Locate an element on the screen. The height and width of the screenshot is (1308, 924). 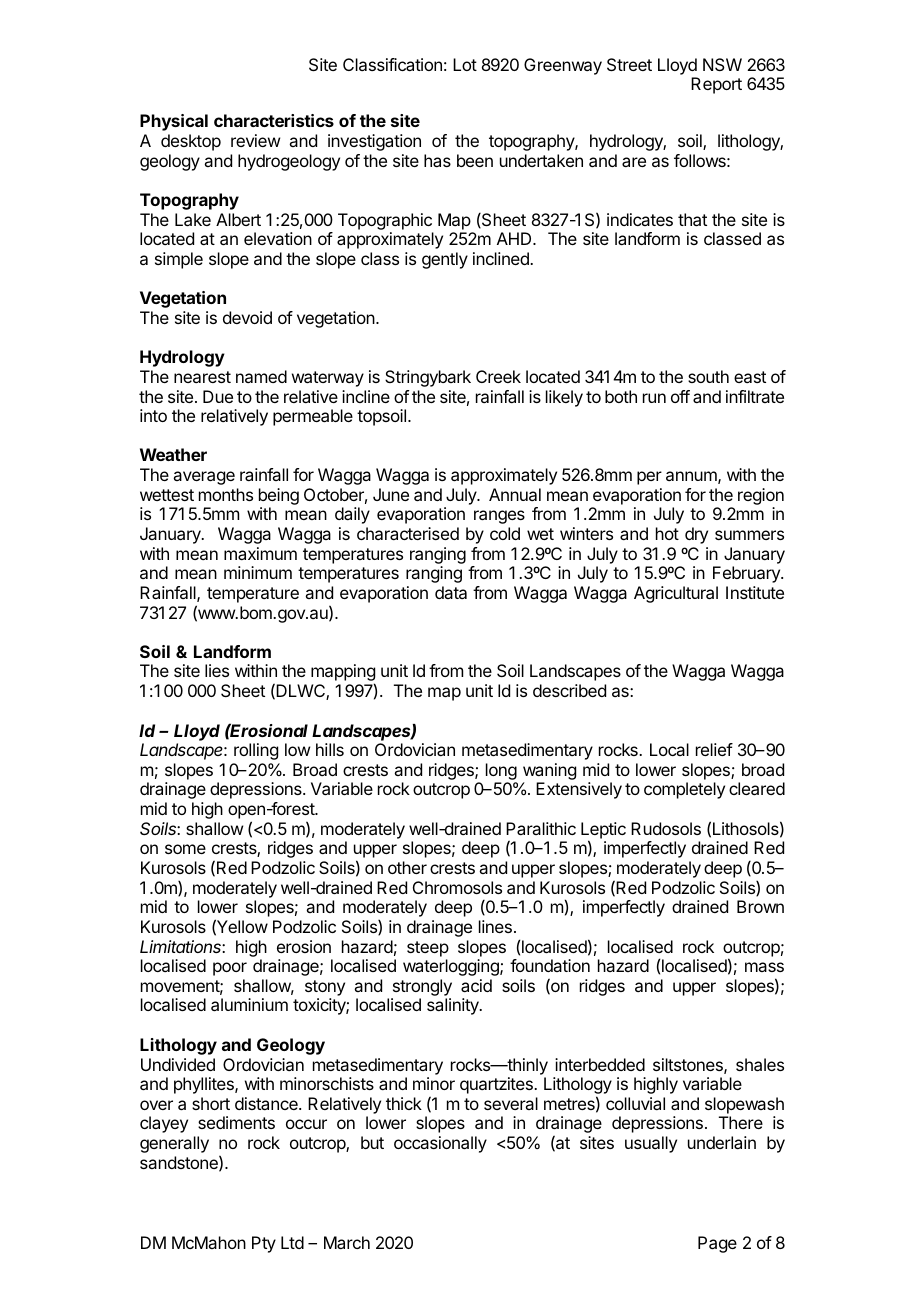
review is located at coordinates (255, 140).
